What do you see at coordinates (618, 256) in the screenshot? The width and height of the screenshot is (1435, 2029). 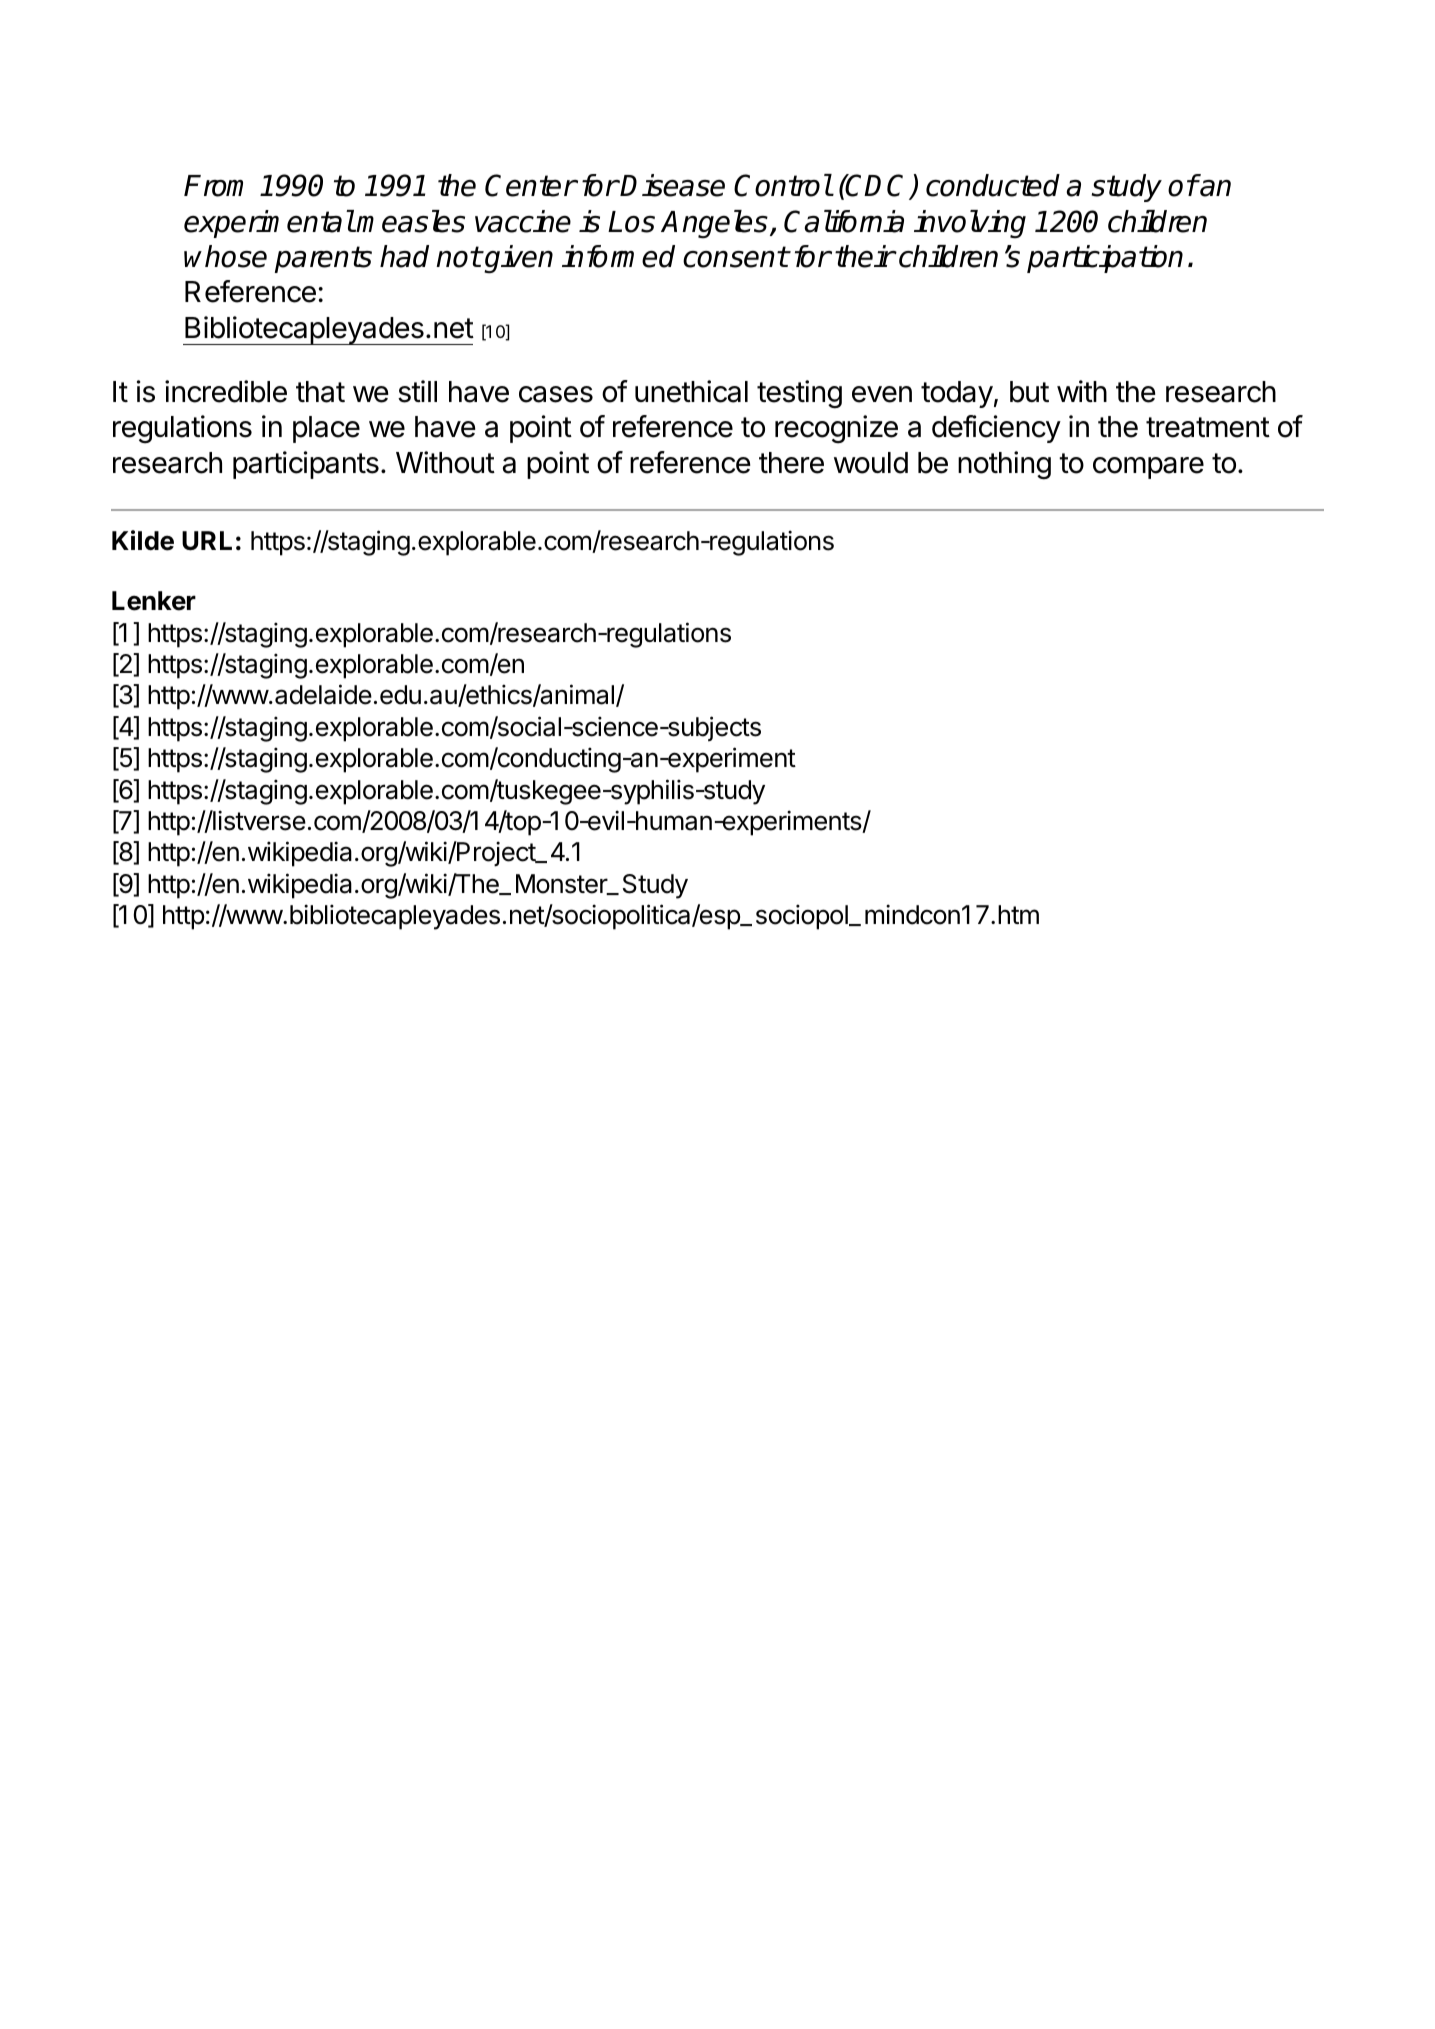 I see `informed` at bounding box center [618, 256].
